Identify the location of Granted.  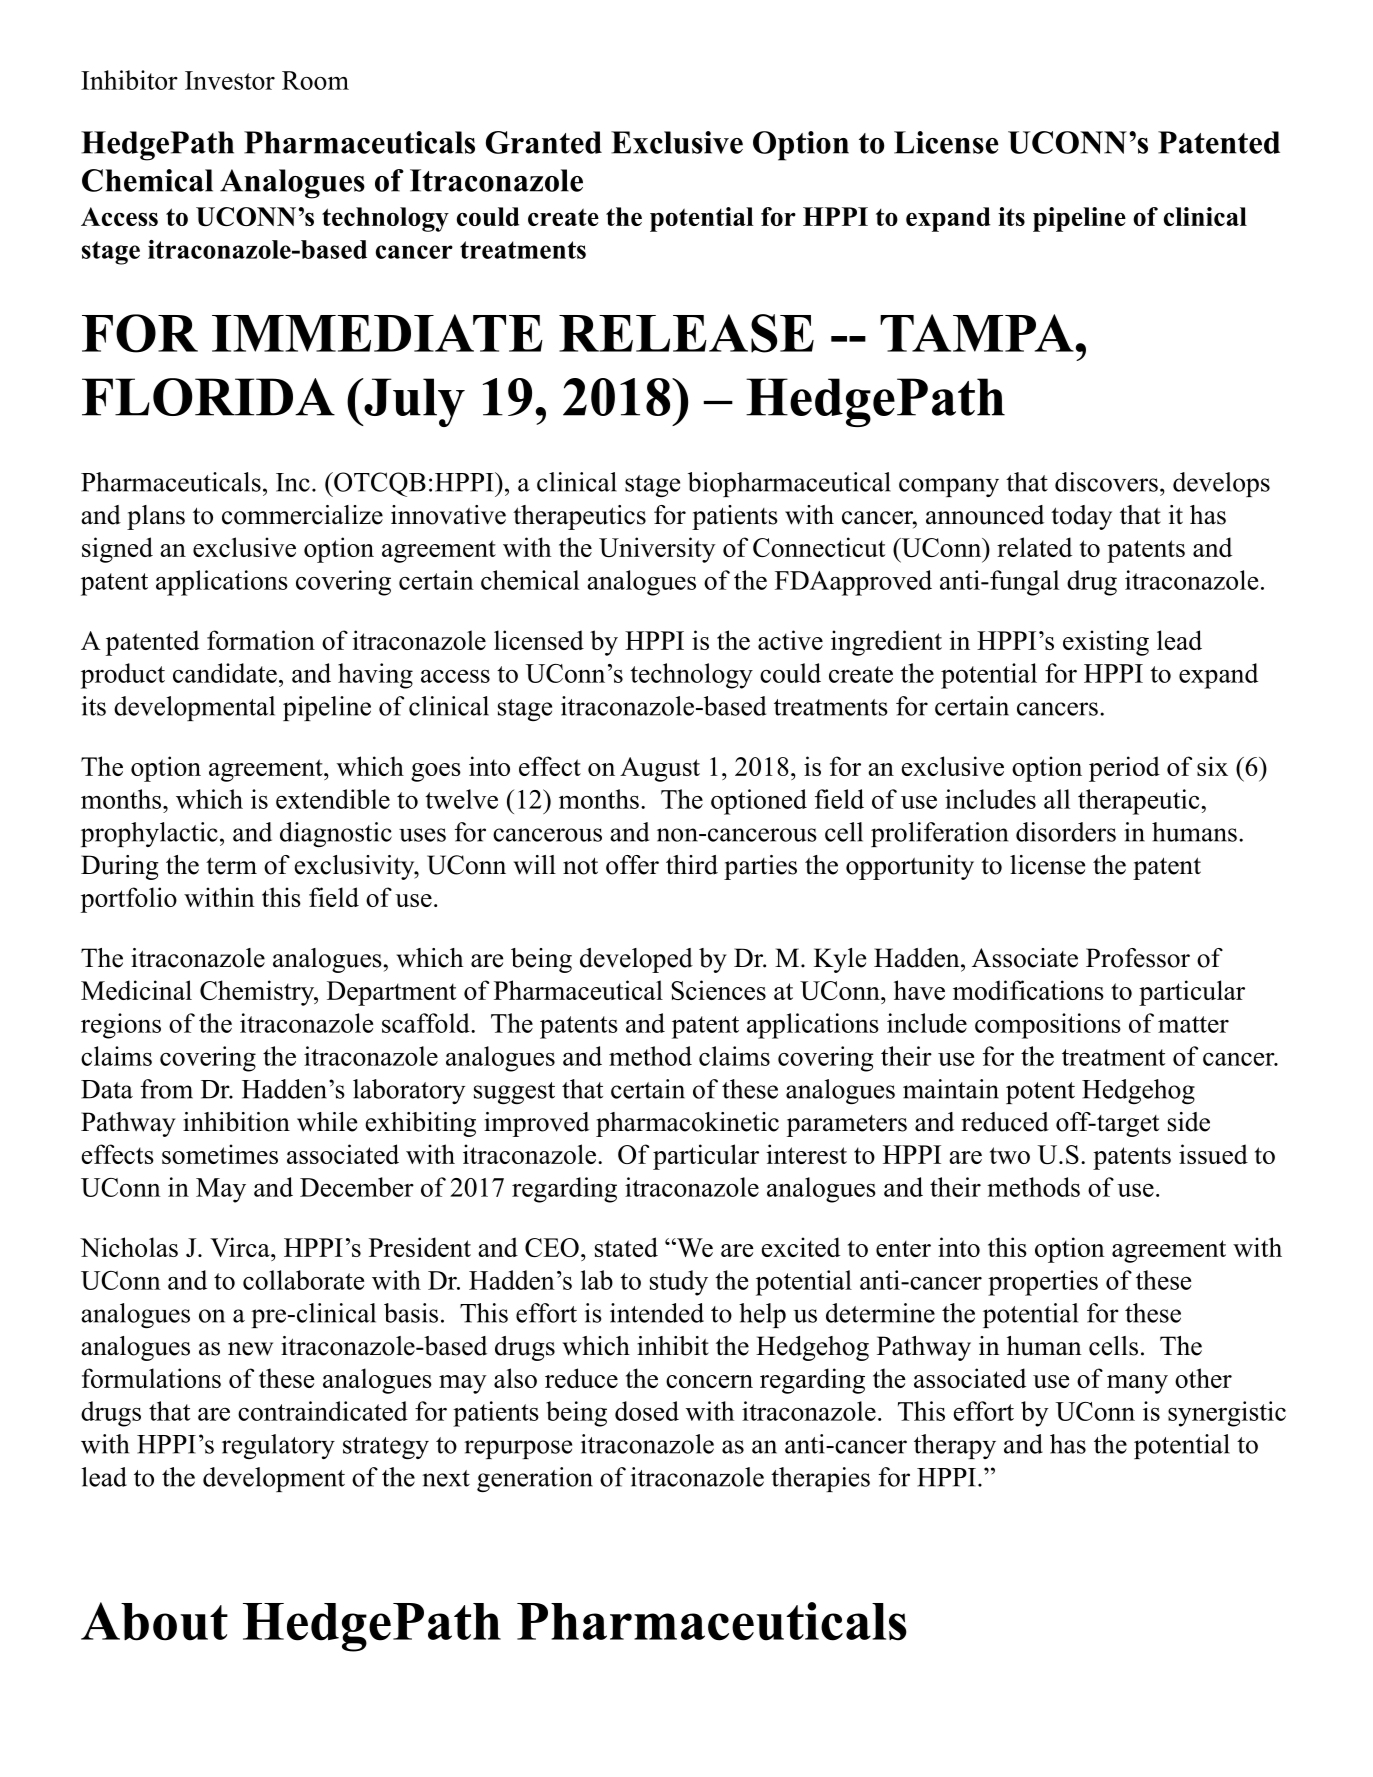
(544, 142).
